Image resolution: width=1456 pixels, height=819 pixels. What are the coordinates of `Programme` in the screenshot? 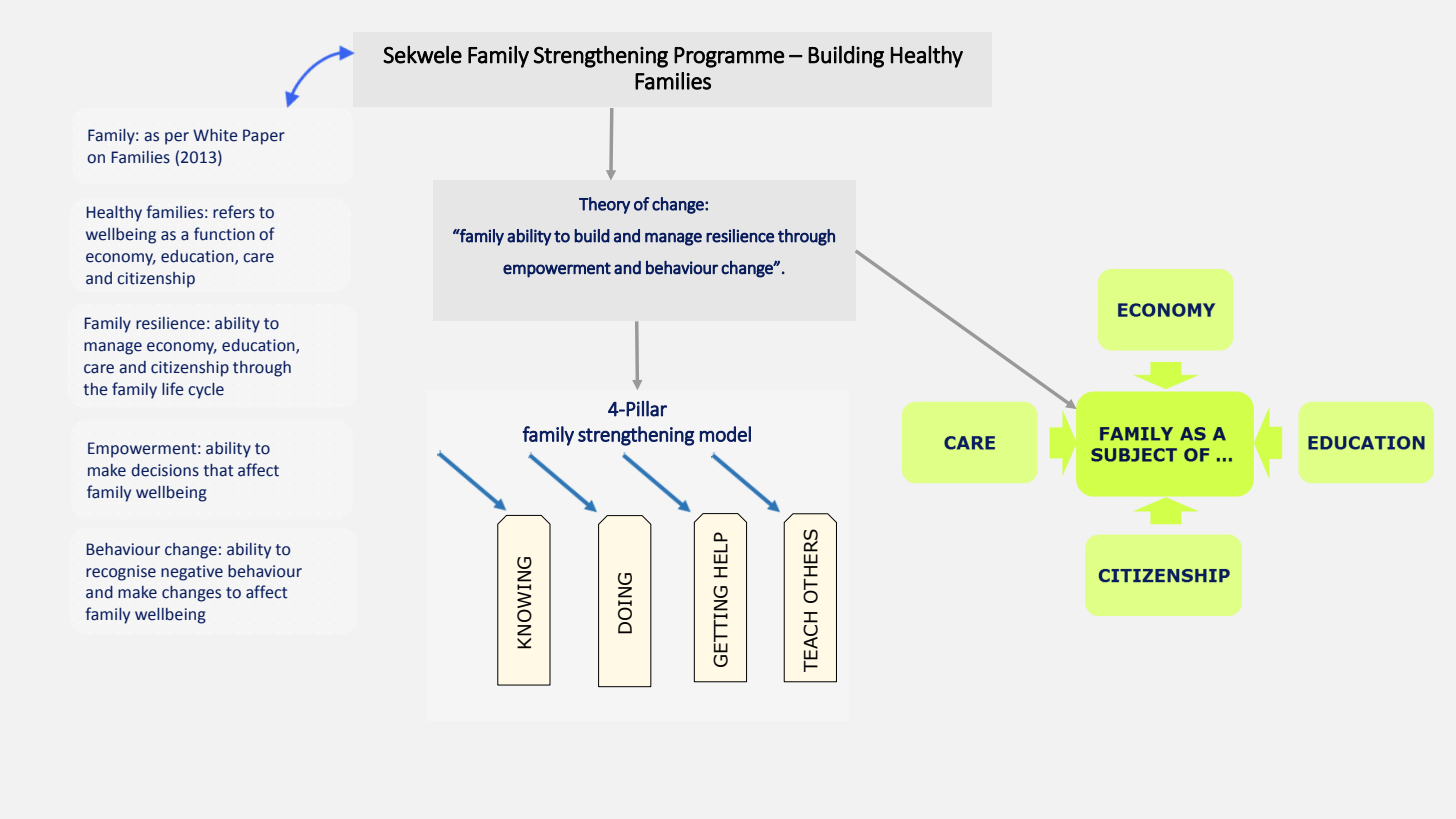 It's located at (729, 57).
